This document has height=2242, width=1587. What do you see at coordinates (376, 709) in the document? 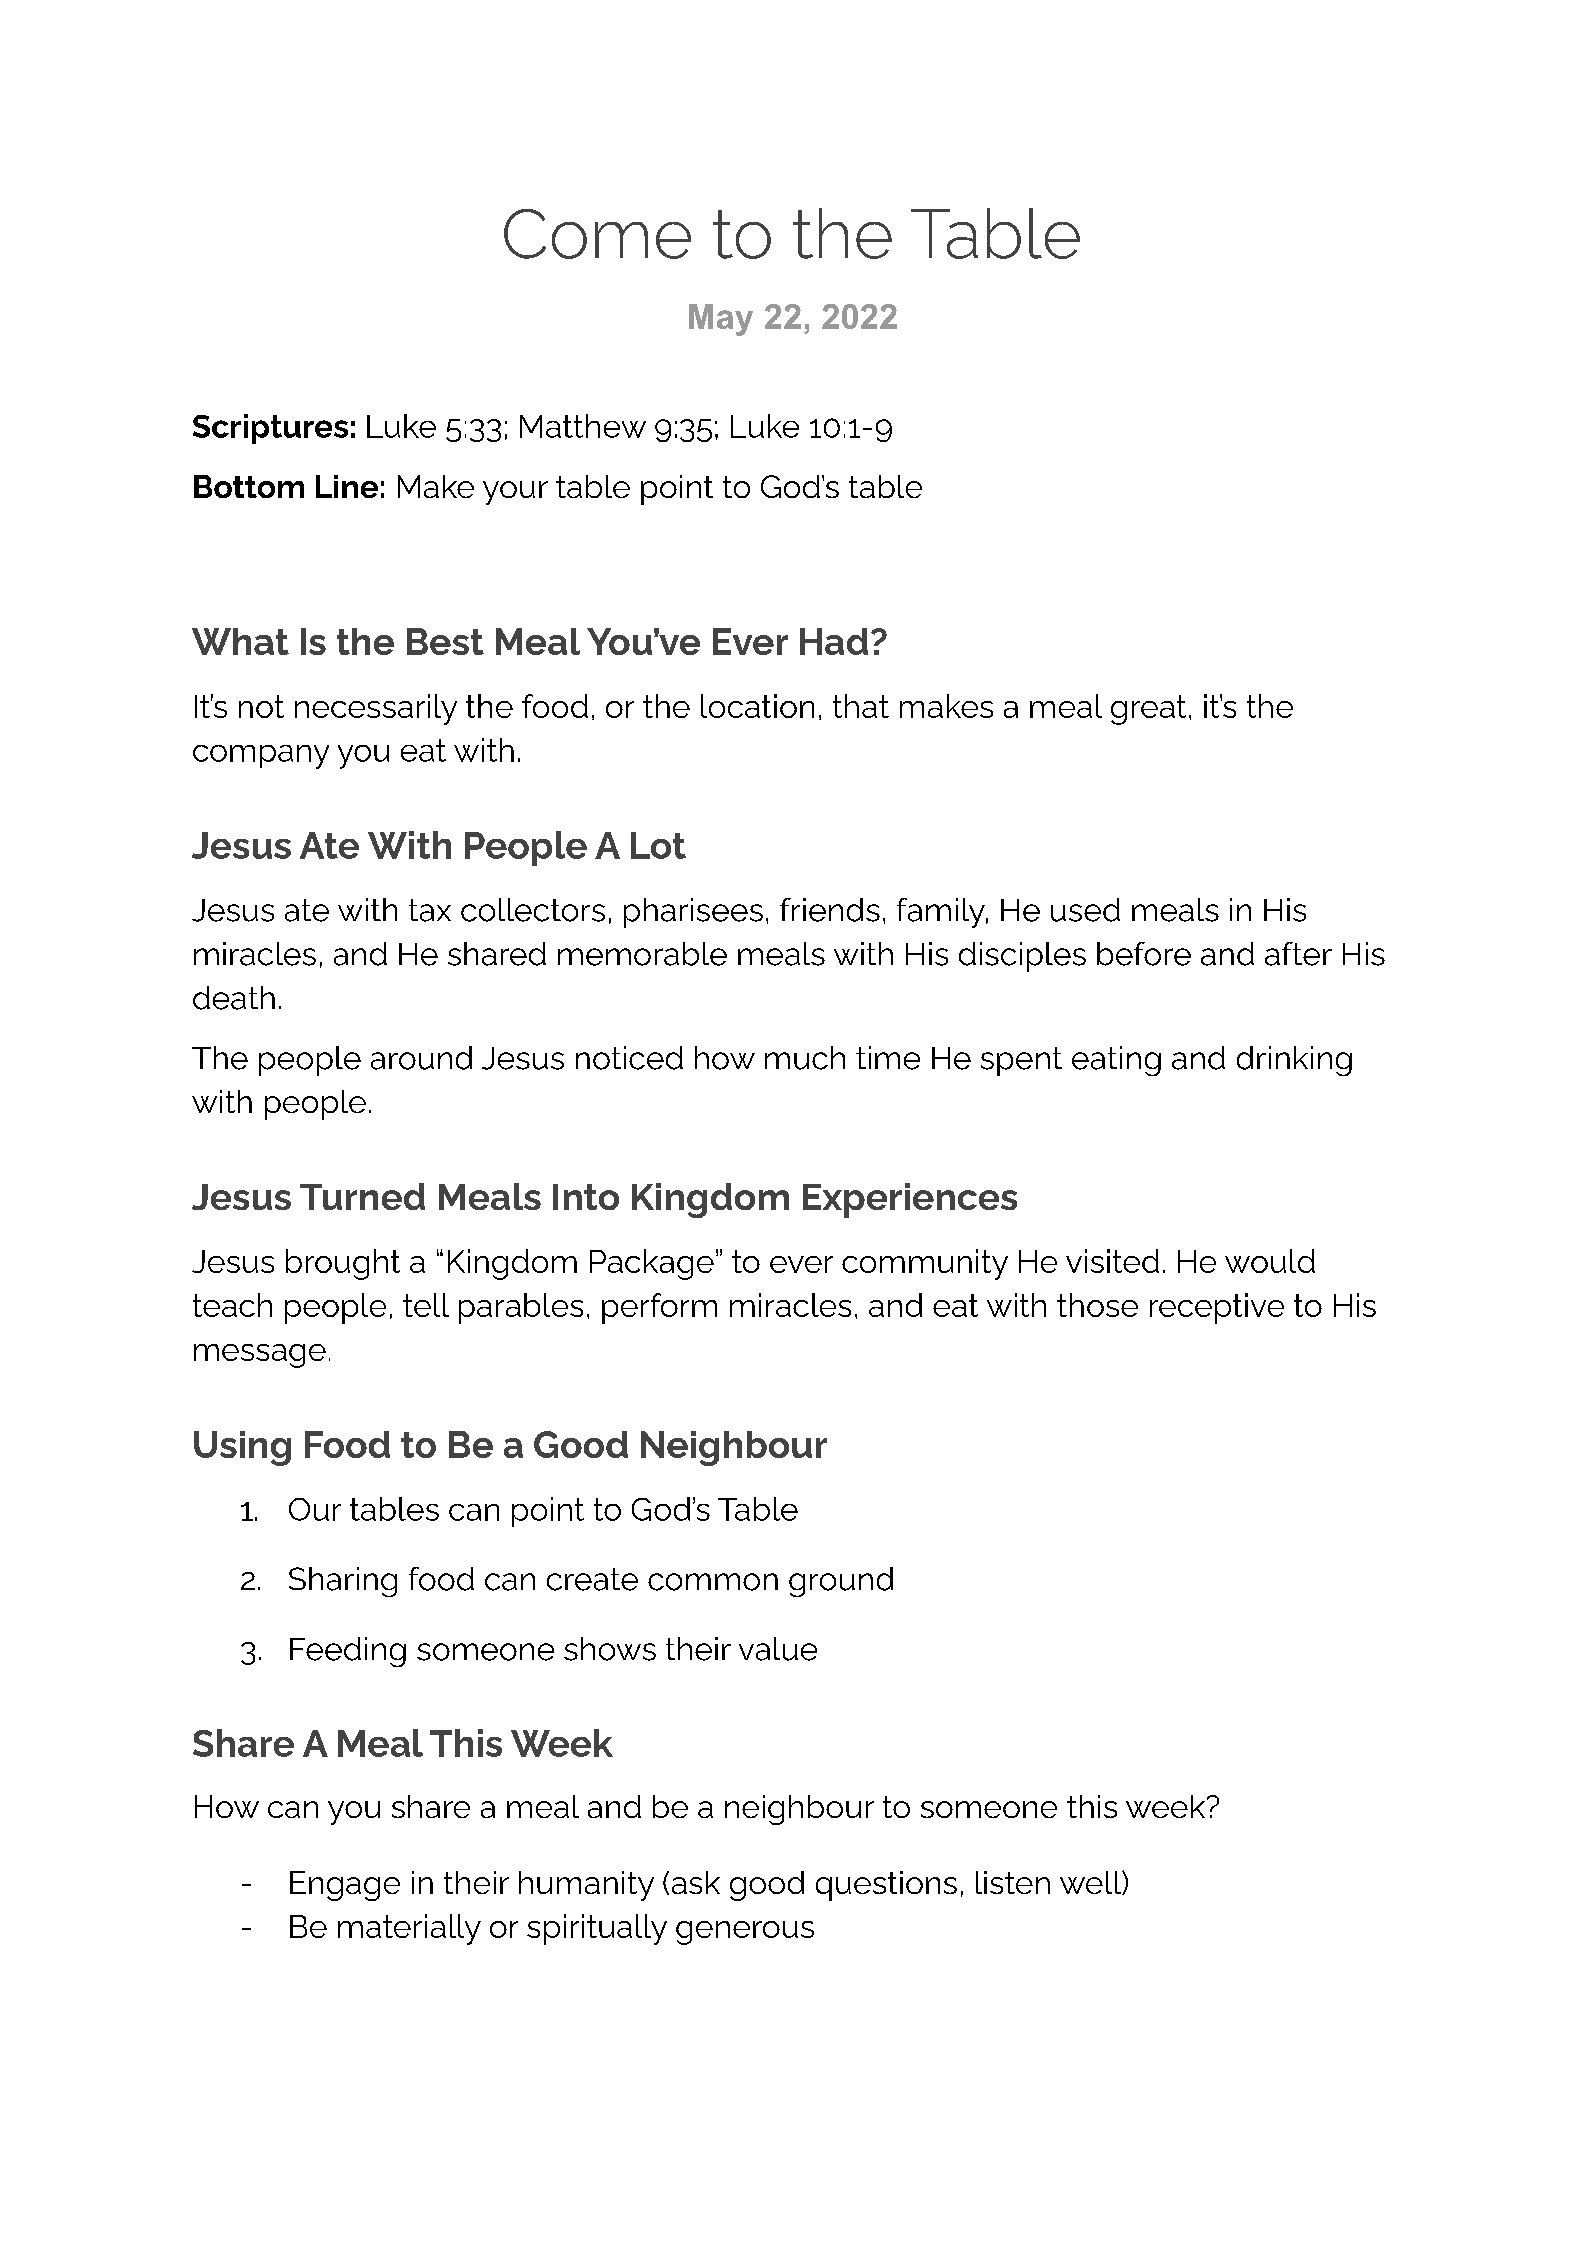
I see `necessarily` at bounding box center [376, 709].
